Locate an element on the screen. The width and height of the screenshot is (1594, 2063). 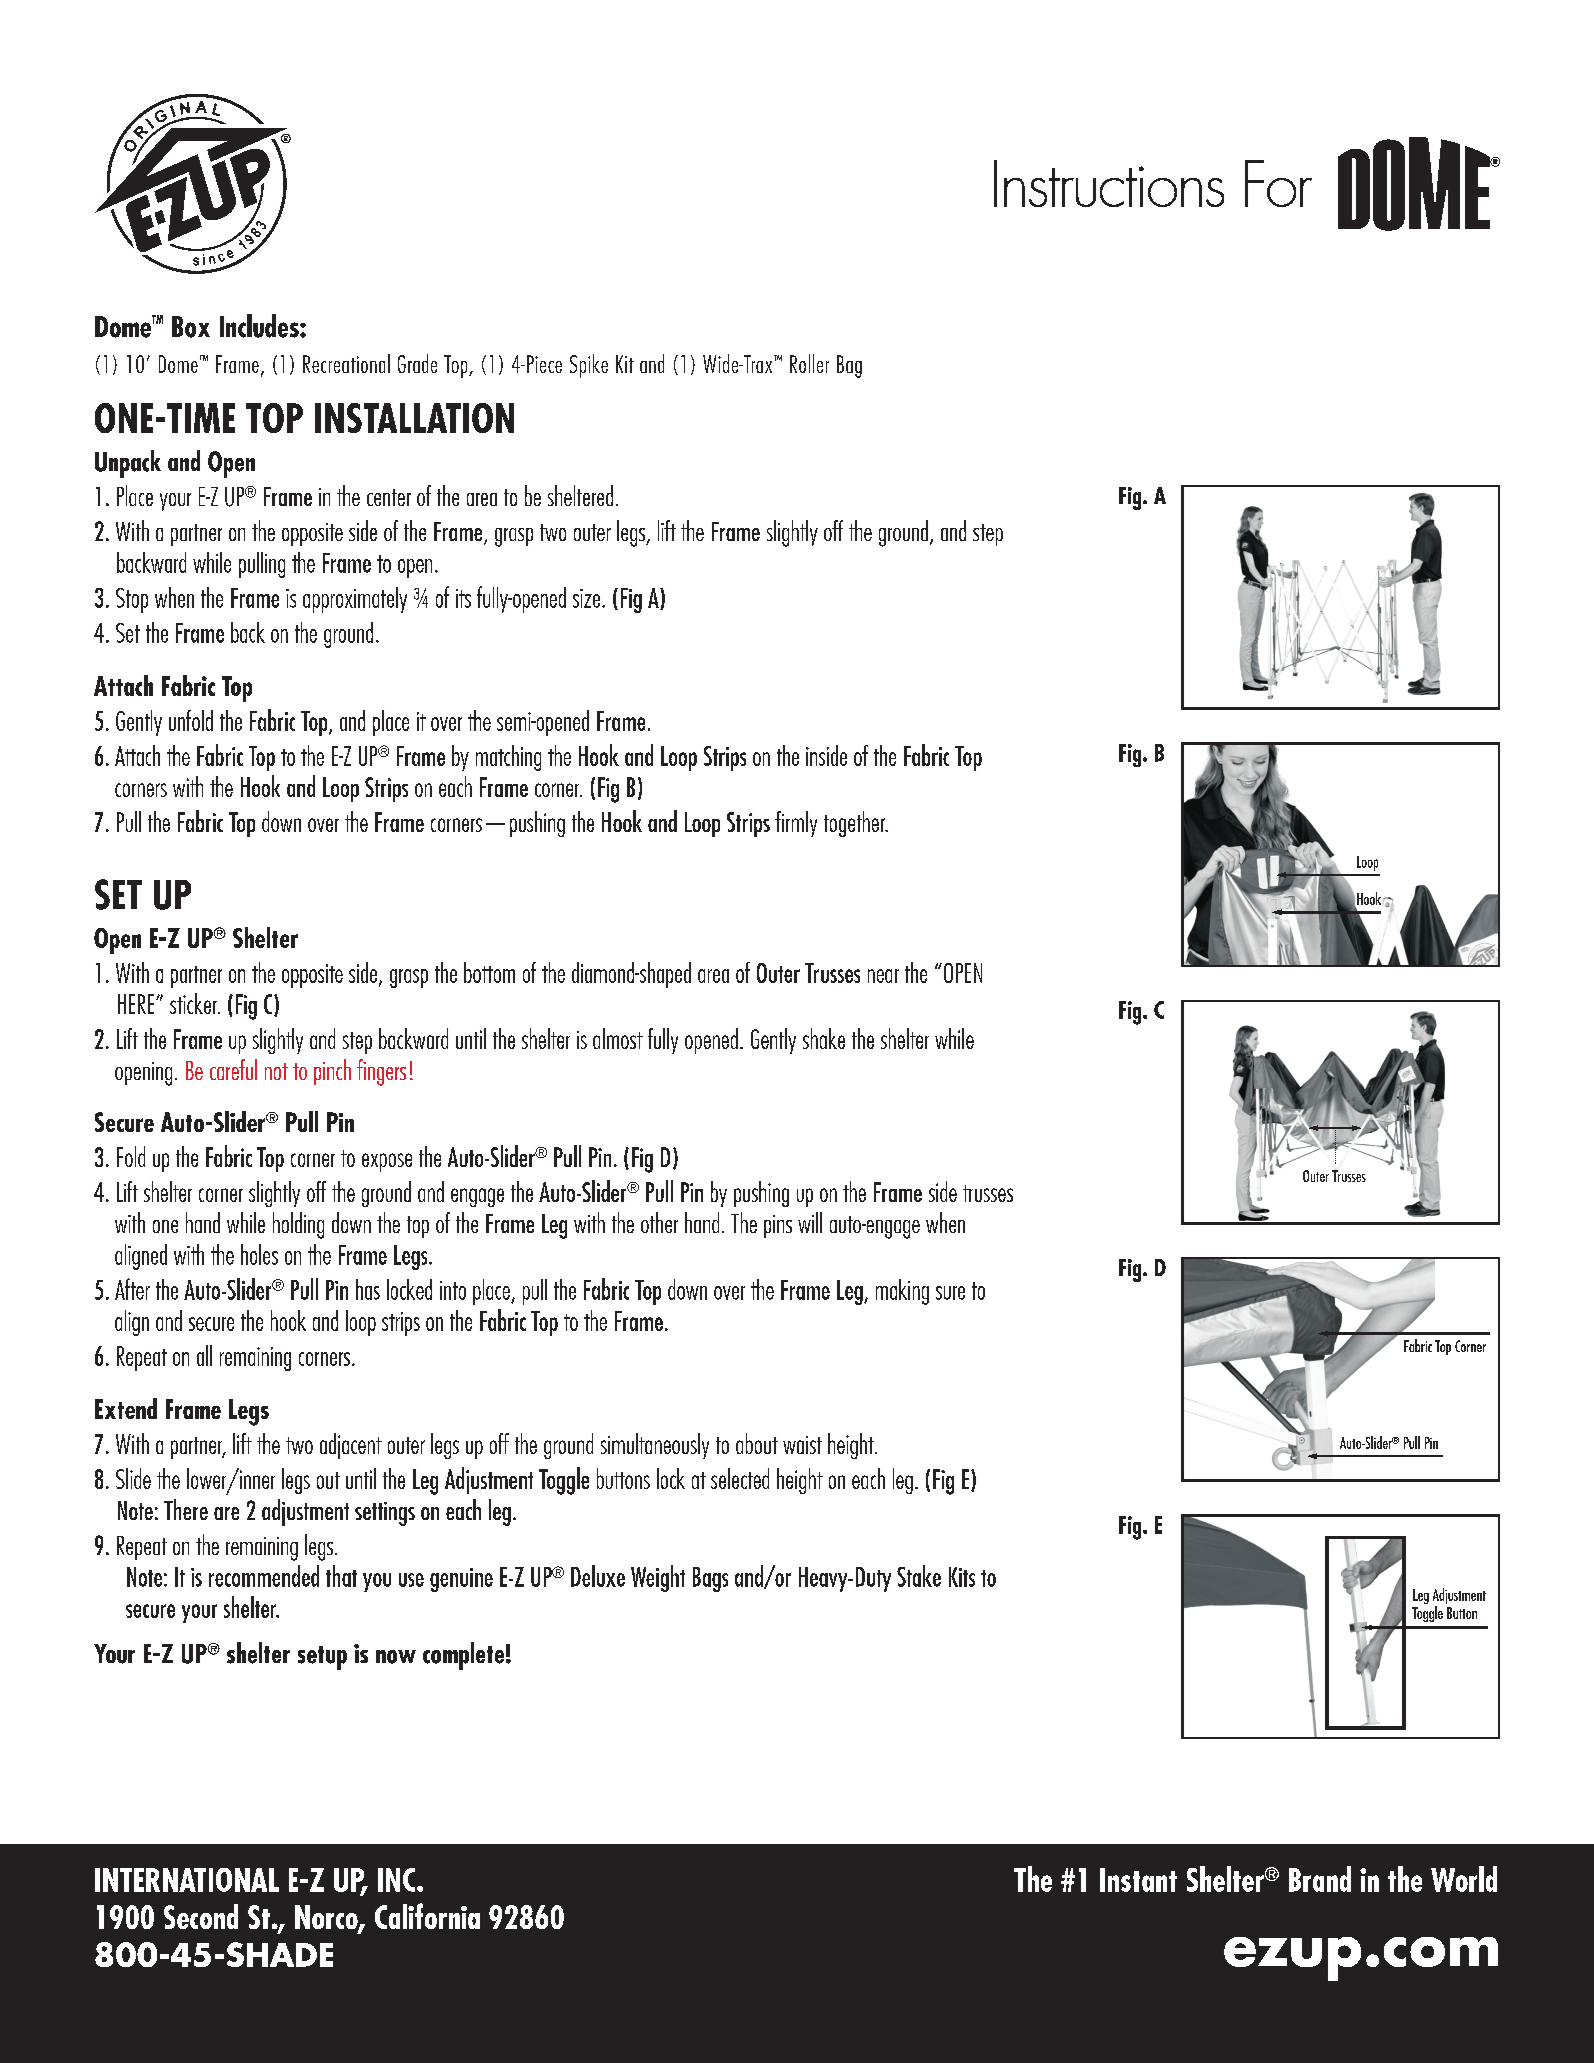
INTERNATIONAL is located at coordinates (187, 1880).
